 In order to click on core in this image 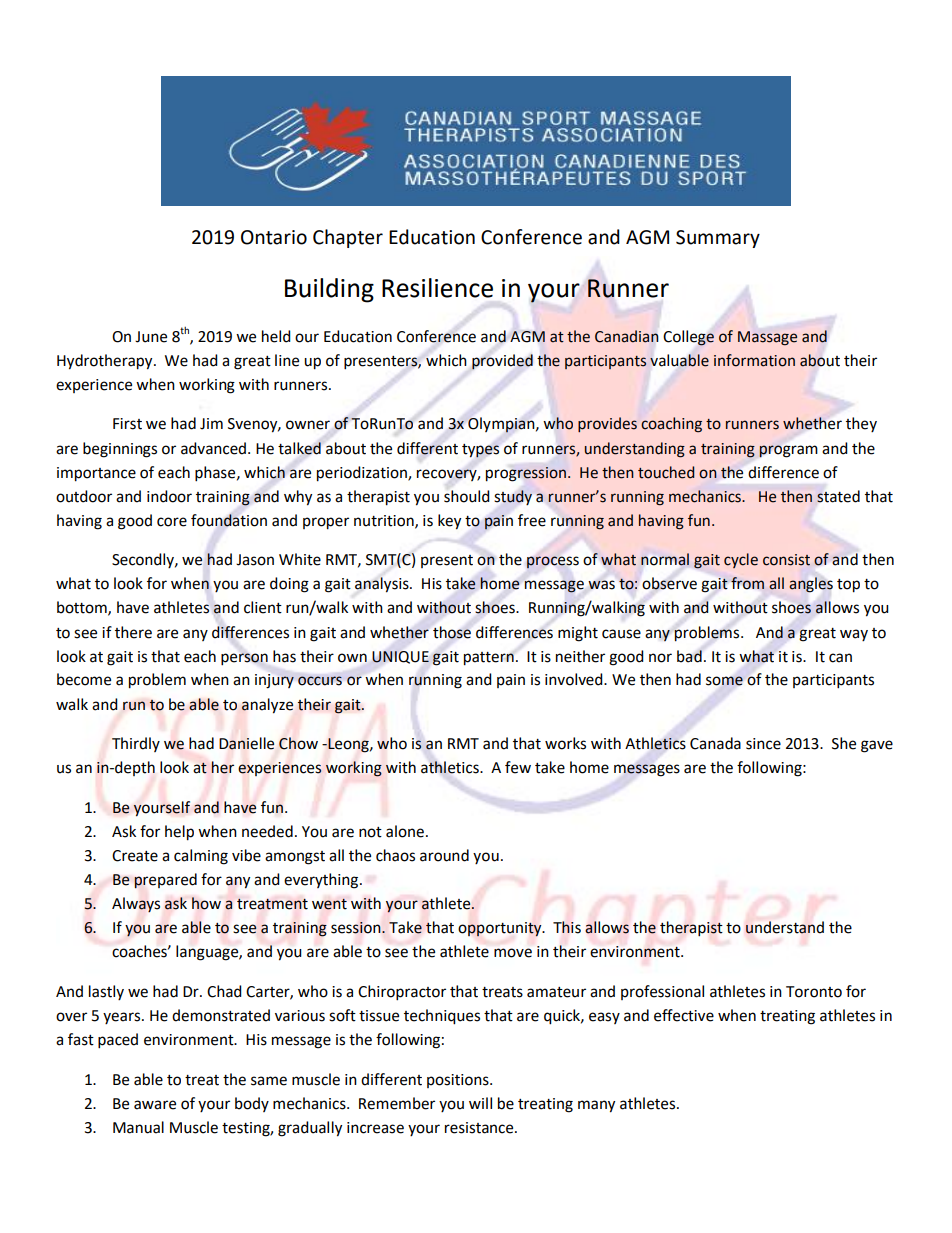, I will do `click(172, 522)`.
